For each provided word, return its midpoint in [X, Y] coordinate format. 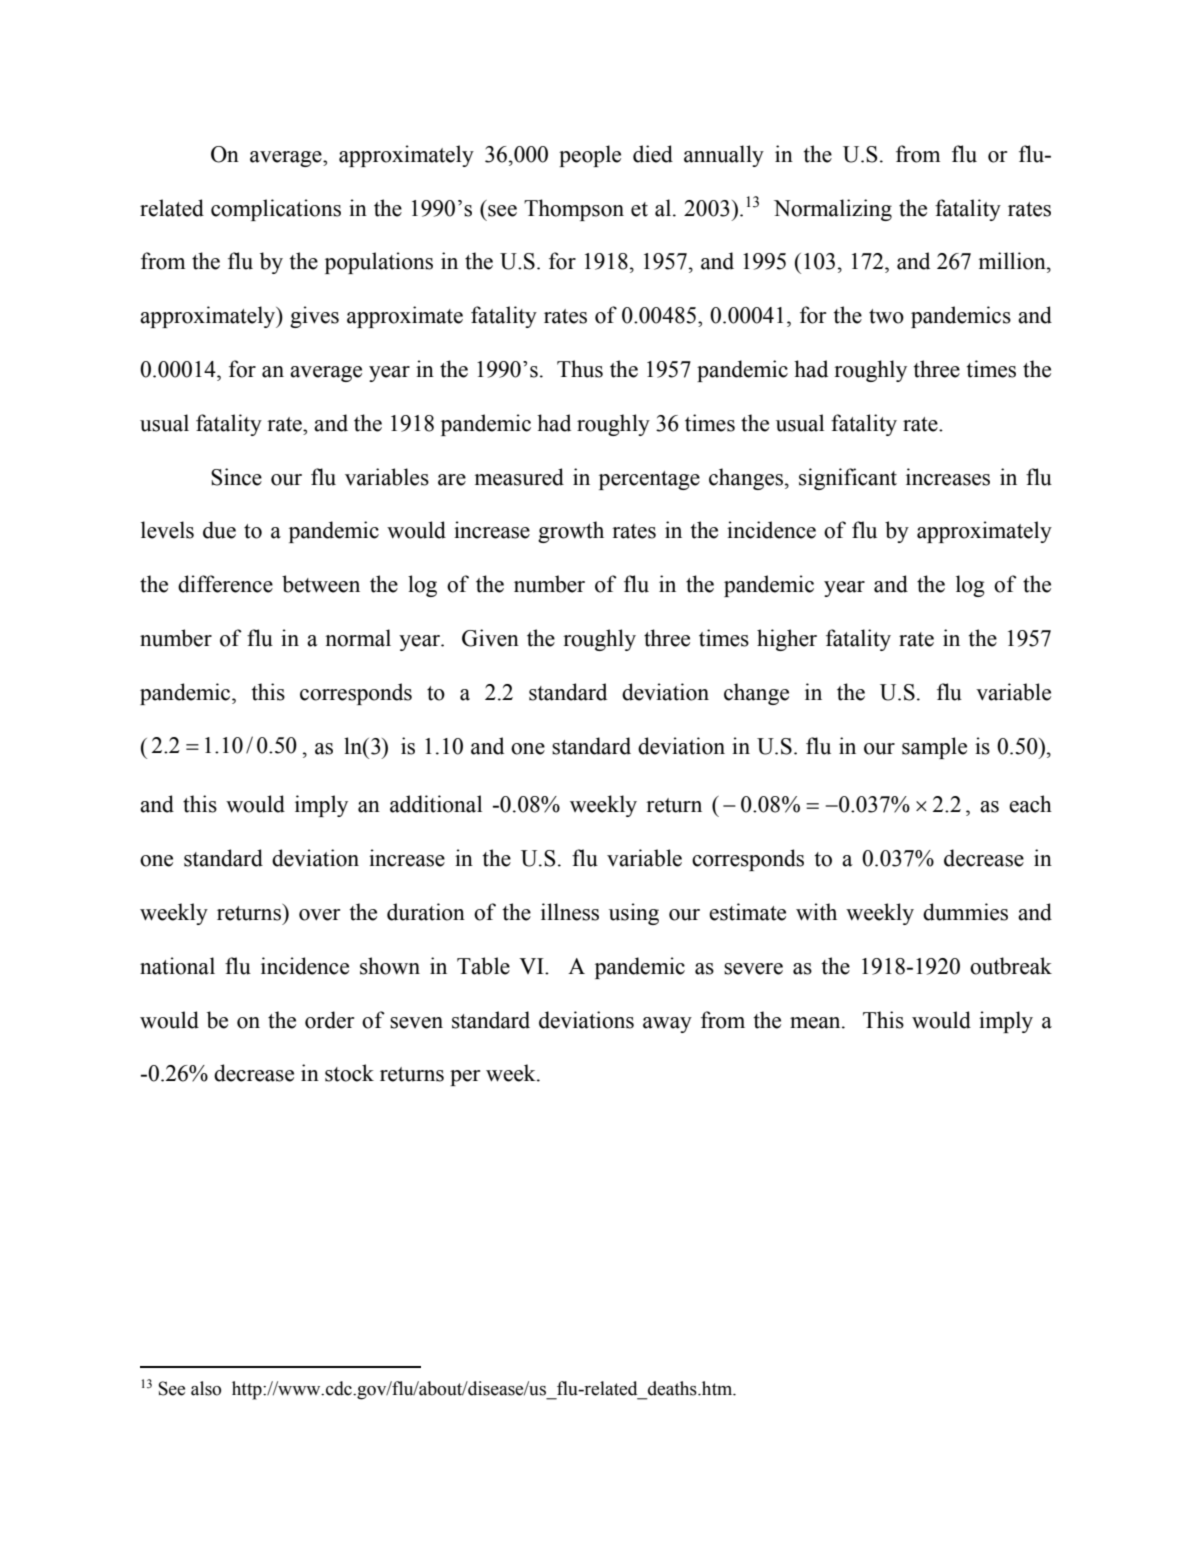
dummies [965, 912]
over [319, 915]
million [1013, 261]
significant [848, 479]
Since [236, 477]
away [667, 1025]
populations [379, 263]
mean [816, 1023]
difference [225, 584]
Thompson [574, 210]
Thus [580, 369]
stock [349, 1073]
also [206, 1388]
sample [934, 748]
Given [490, 638]
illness [570, 912]
